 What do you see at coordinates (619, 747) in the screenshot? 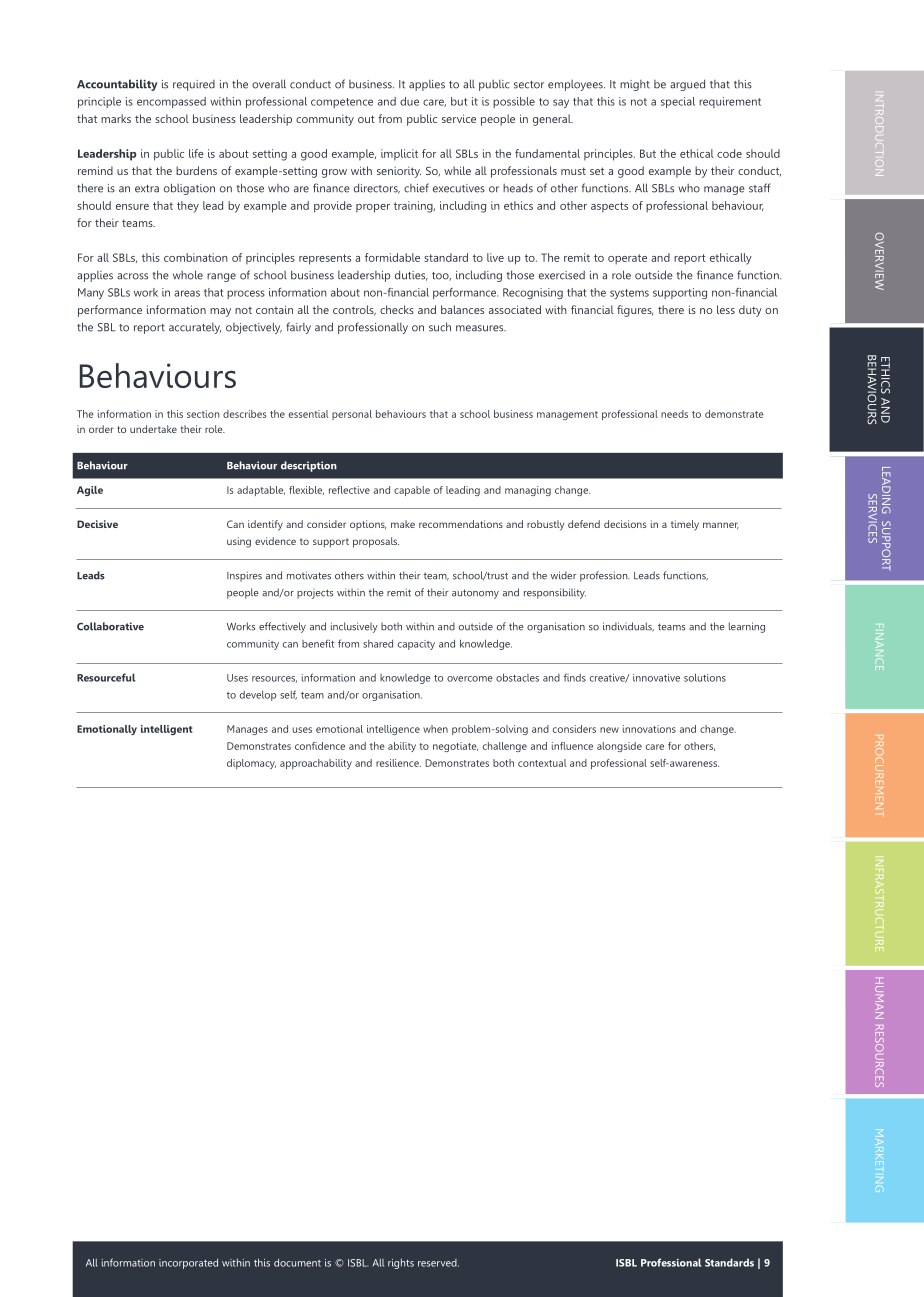
I see `alongside` at bounding box center [619, 747].
